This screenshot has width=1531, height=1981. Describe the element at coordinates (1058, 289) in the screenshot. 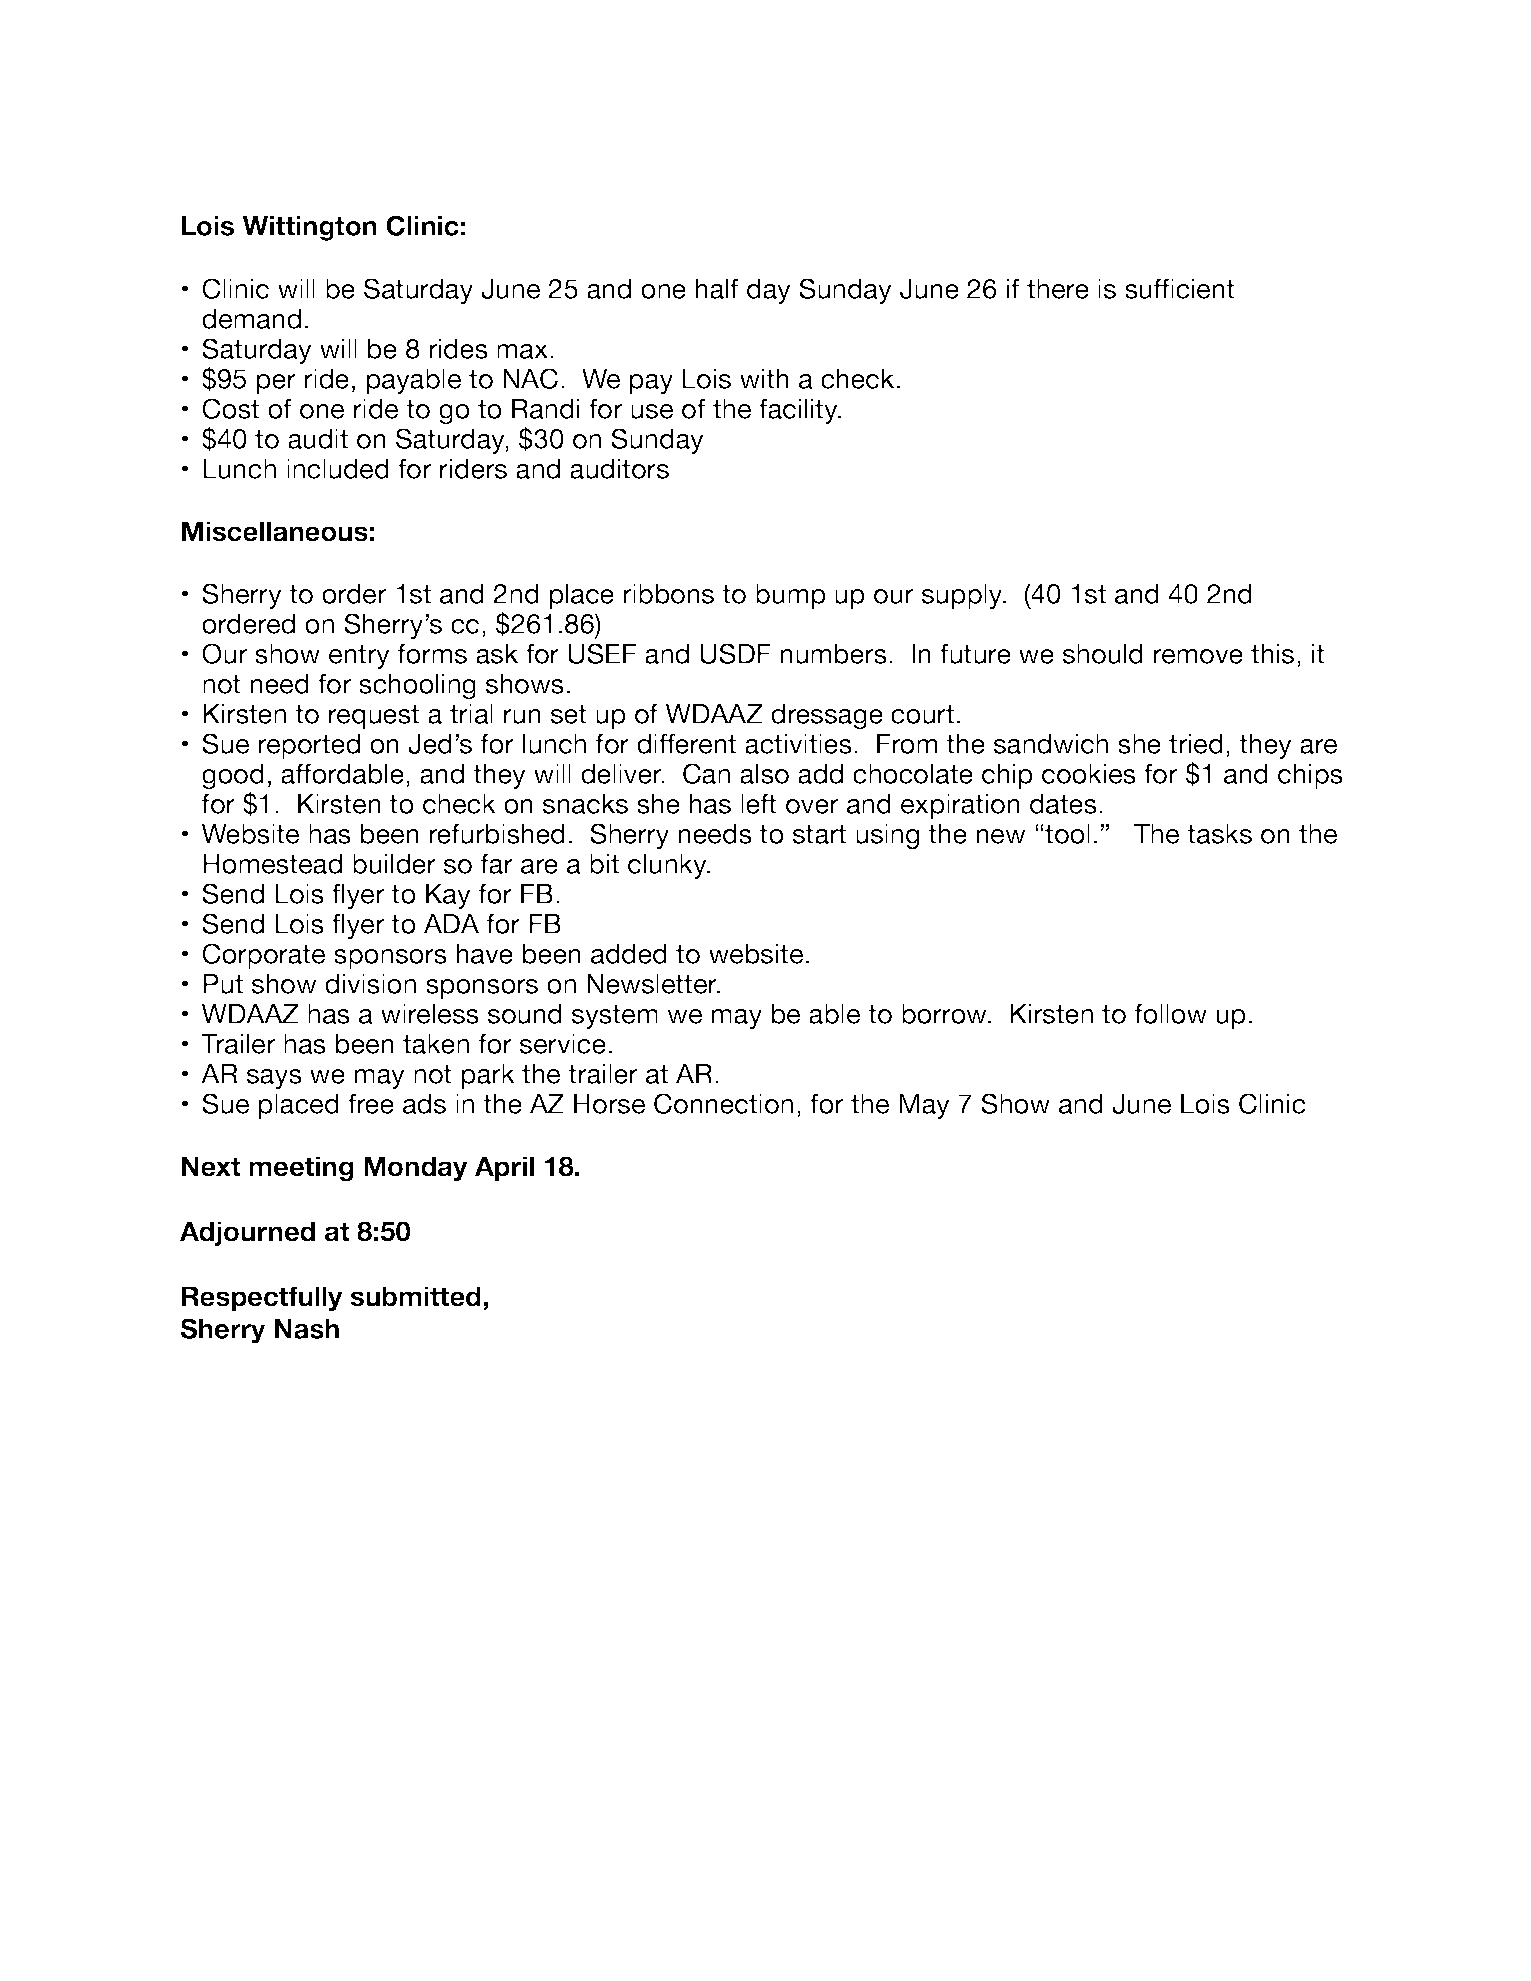

I see `there` at that location.
